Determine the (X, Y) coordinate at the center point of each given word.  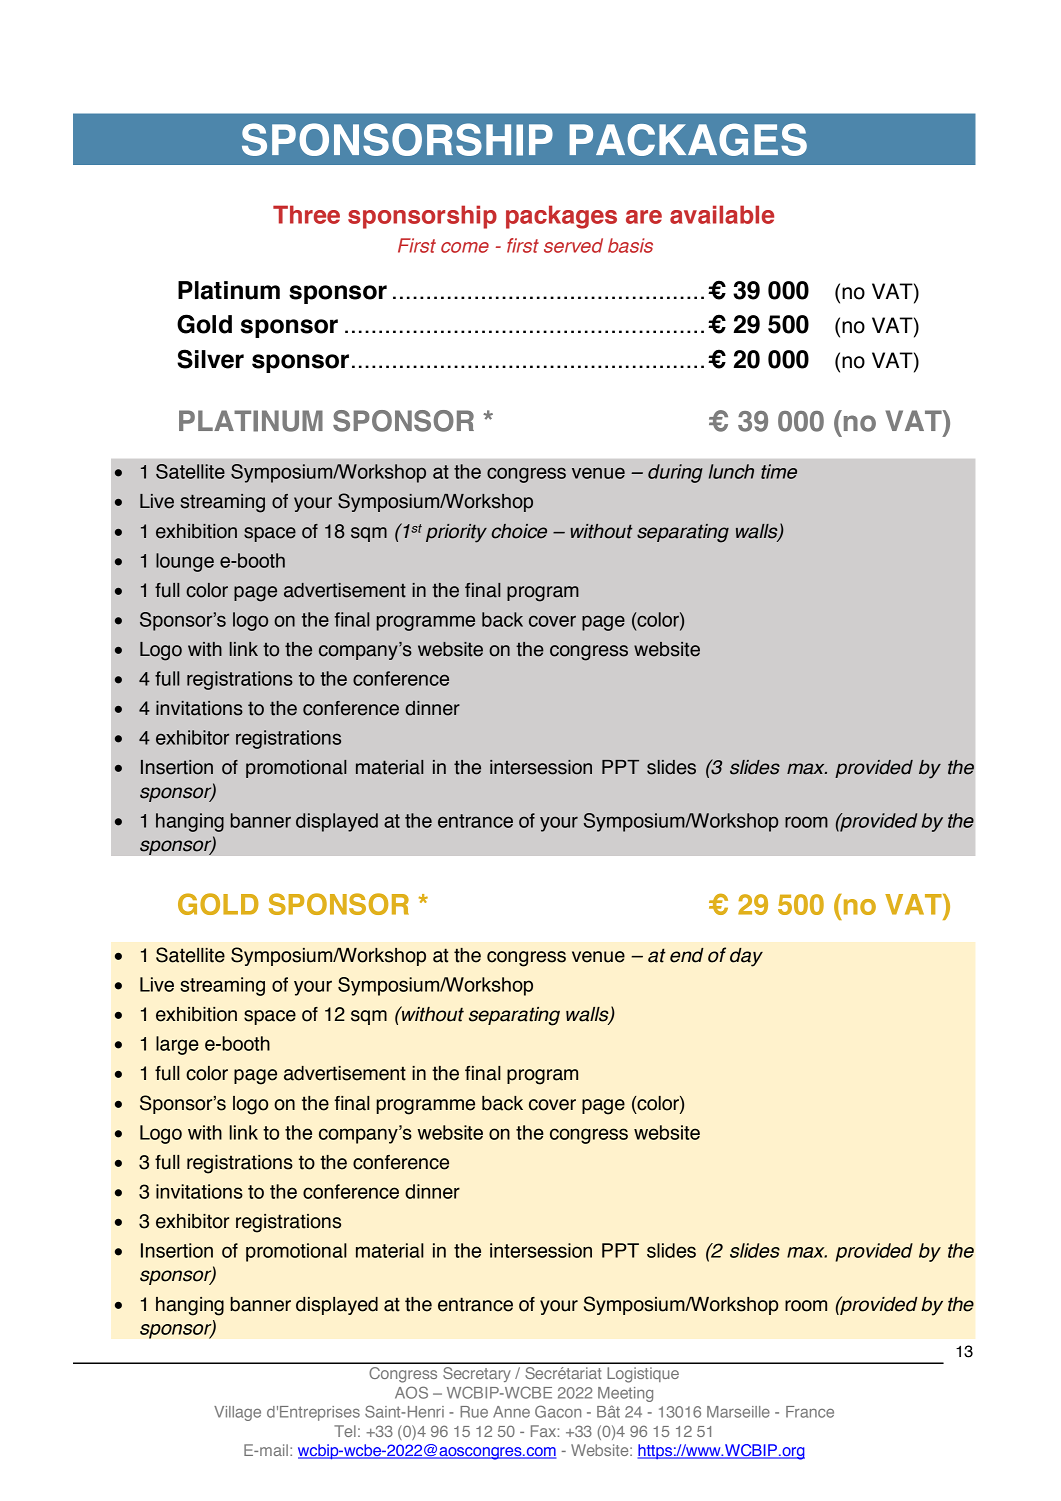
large (177, 1045)
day (746, 957)
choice (519, 531)
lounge (185, 562)
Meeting (625, 1394)
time (779, 471)
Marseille (738, 1412)
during (675, 473)
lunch (731, 471)
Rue (474, 1412)
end (687, 955)
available (722, 214)
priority (456, 533)
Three (306, 214)
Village (237, 1413)
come (465, 247)
